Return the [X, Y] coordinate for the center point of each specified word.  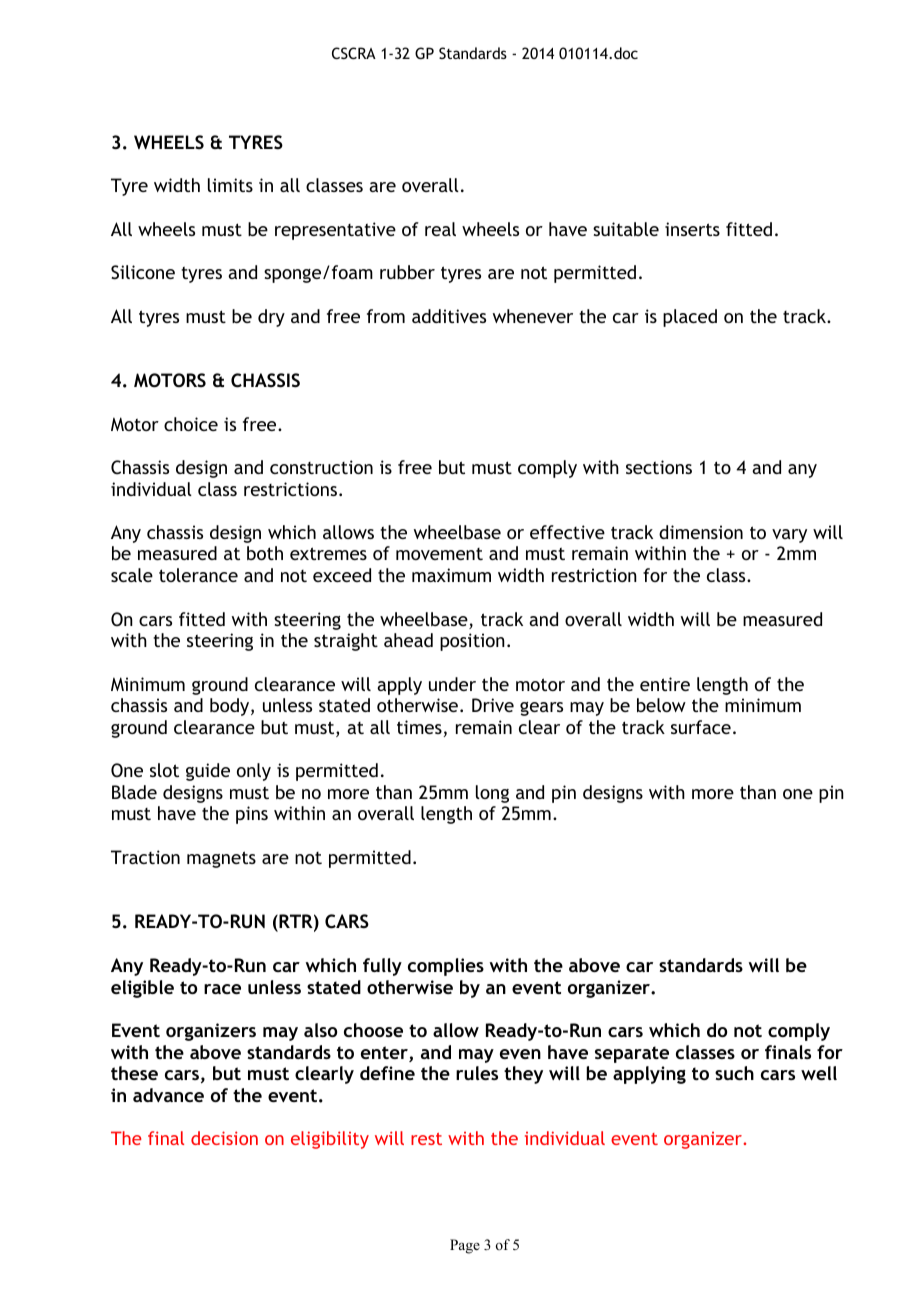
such [734, 1073]
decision [224, 1138]
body [231, 707]
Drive [493, 705]
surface [701, 727]
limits [230, 185]
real [440, 229]
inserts [692, 229]
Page [465, 1246]
